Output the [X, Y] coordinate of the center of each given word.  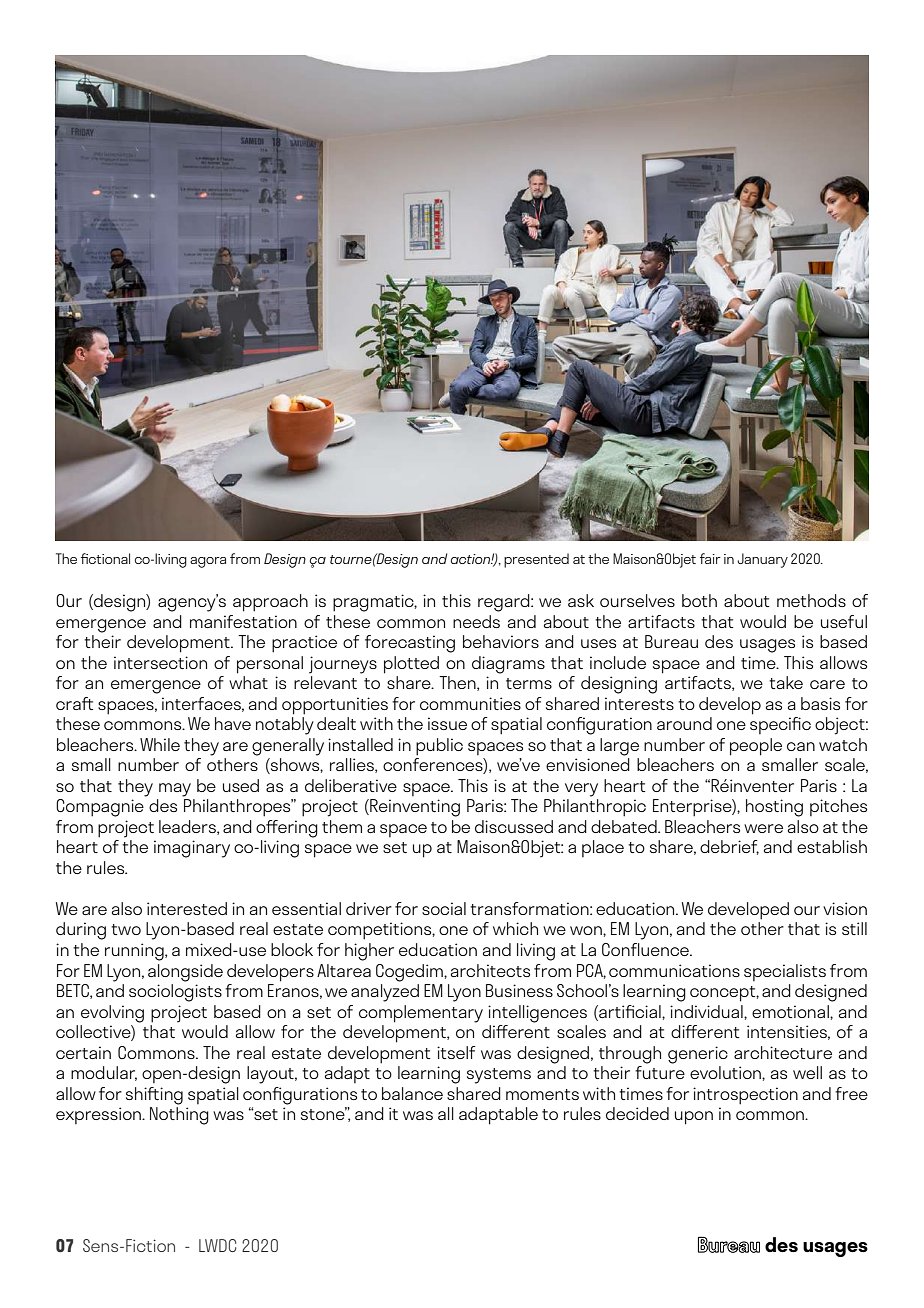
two [126, 929]
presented [536, 560]
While [160, 744]
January [762, 560]
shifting [154, 1096]
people [756, 747]
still [854, 928]
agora [208, 562]
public [439, 747]
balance [412, 1093]
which [515, 928]
